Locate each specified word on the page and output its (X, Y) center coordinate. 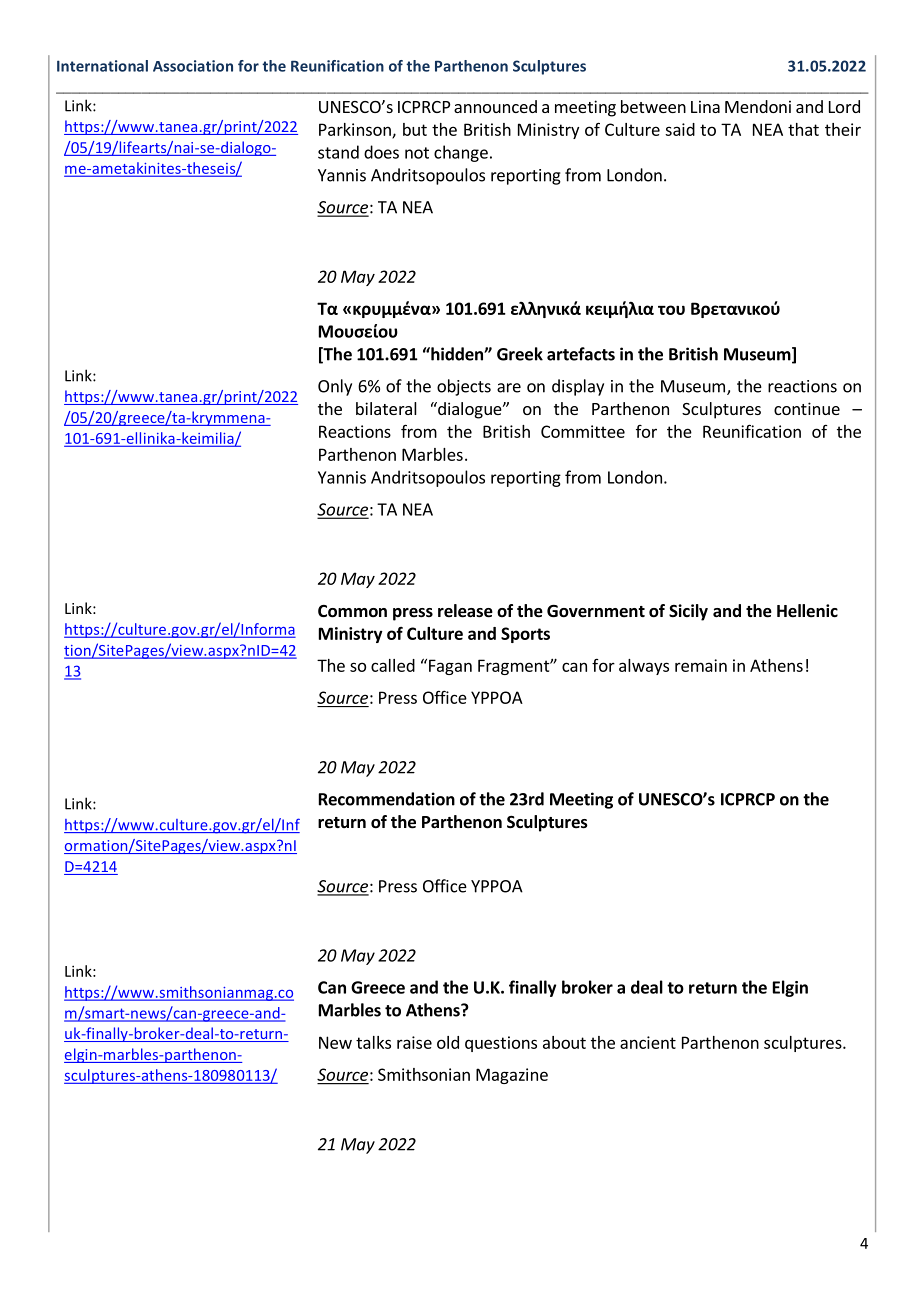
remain (701, 665)
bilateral (386, 408)
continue (807, 408)
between (653, 106)
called (393, 665)
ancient (648, 1042)
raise (414, 1042)
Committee (583, 431)
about (564, 1042)
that (803, 129)
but (415, 129)
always (644, 667)
